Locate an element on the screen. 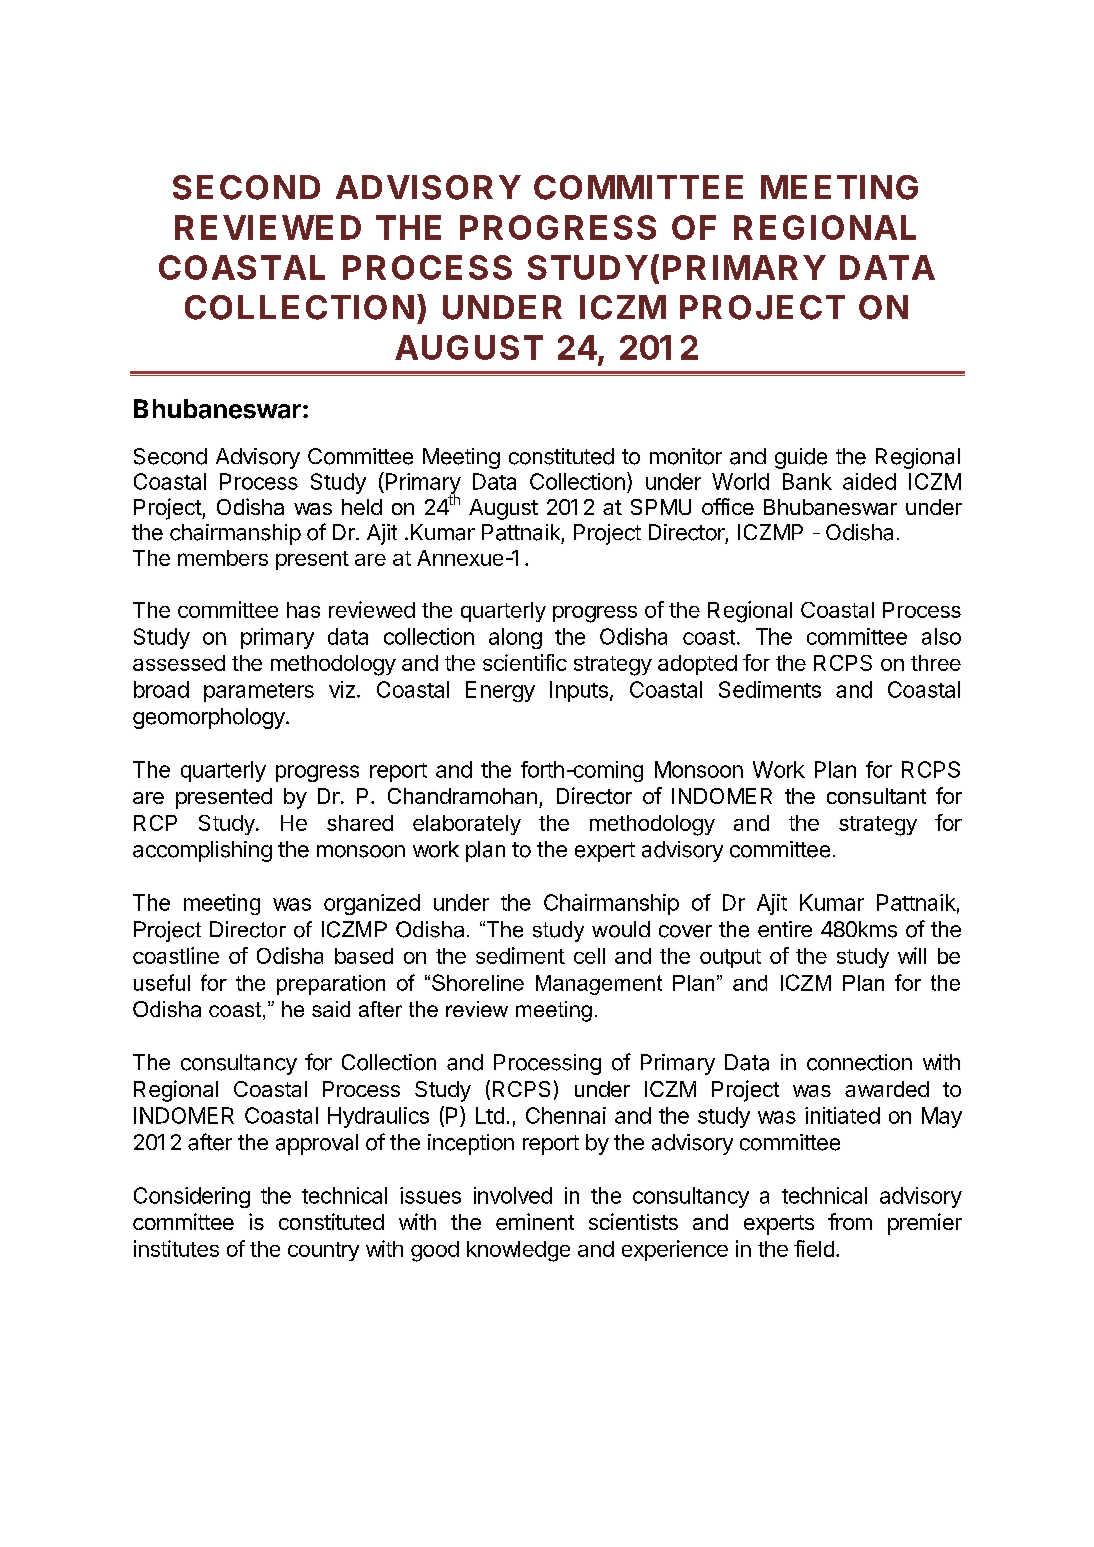  consultant is located at coordinates (876, 796).
